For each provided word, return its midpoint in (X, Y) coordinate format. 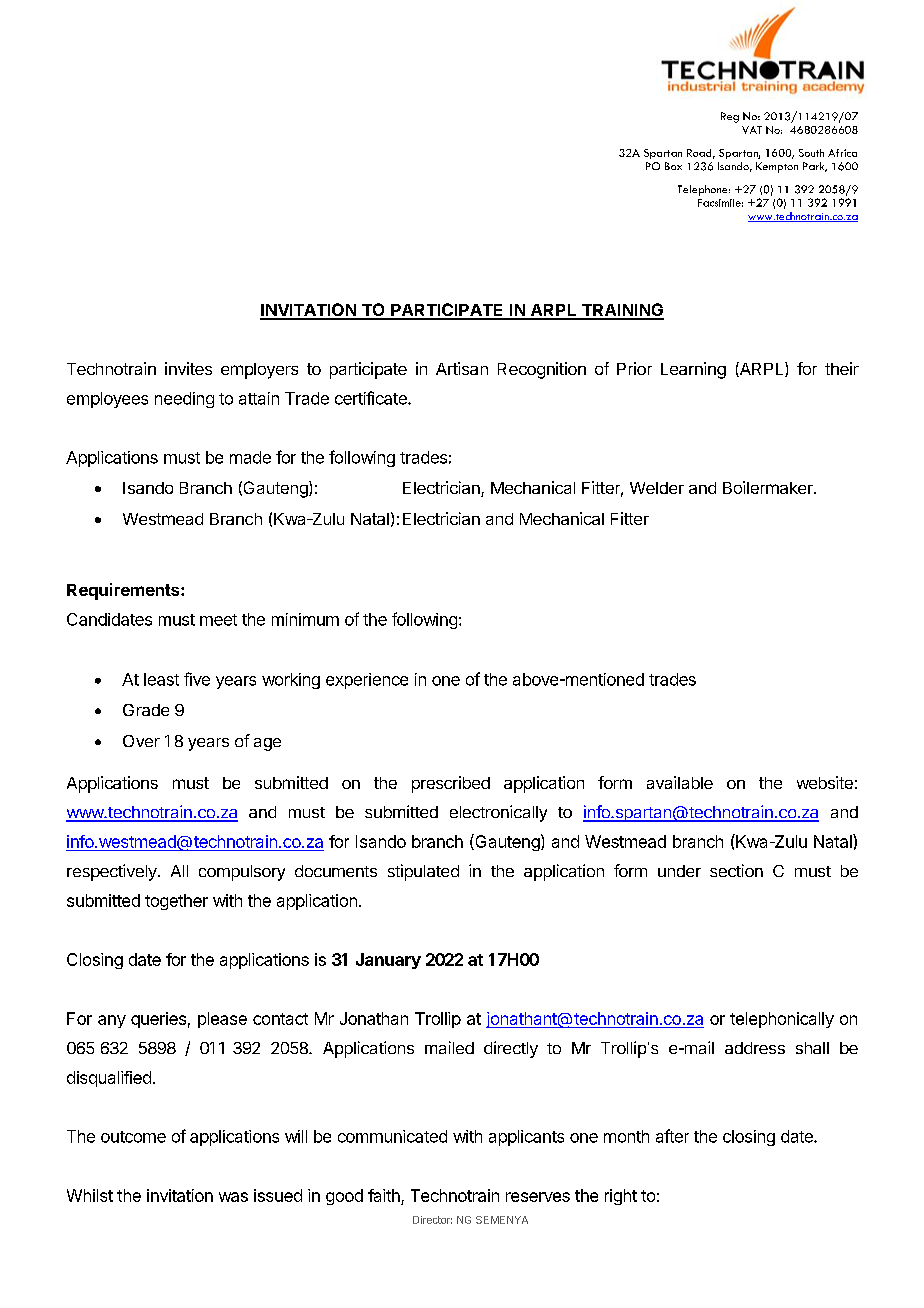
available (680, 782)
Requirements (124, 591)
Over (141, 741)
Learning (693, 370)
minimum (305, 619)
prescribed (451, 784)
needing (184, 400)
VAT (752, 130)
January (388, 961)
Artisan (462, 368)
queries (158, 1020)
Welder (657, 488)
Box (673, 166)
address (755, 1048)
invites (188, 368)
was (233, 1197)
